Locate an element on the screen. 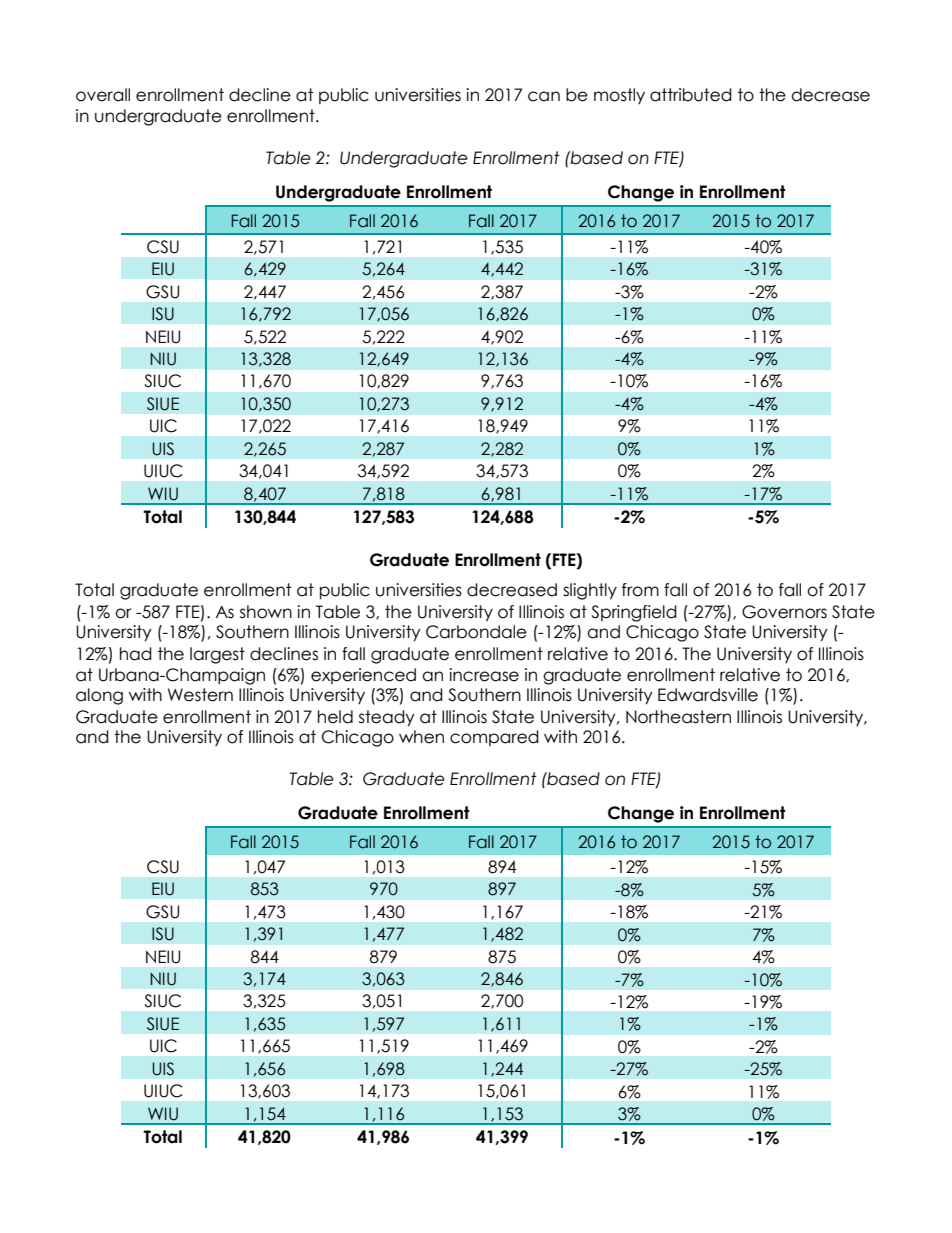 The image size is (952, 1233). Springfield is located at coordinates (634, 613).
